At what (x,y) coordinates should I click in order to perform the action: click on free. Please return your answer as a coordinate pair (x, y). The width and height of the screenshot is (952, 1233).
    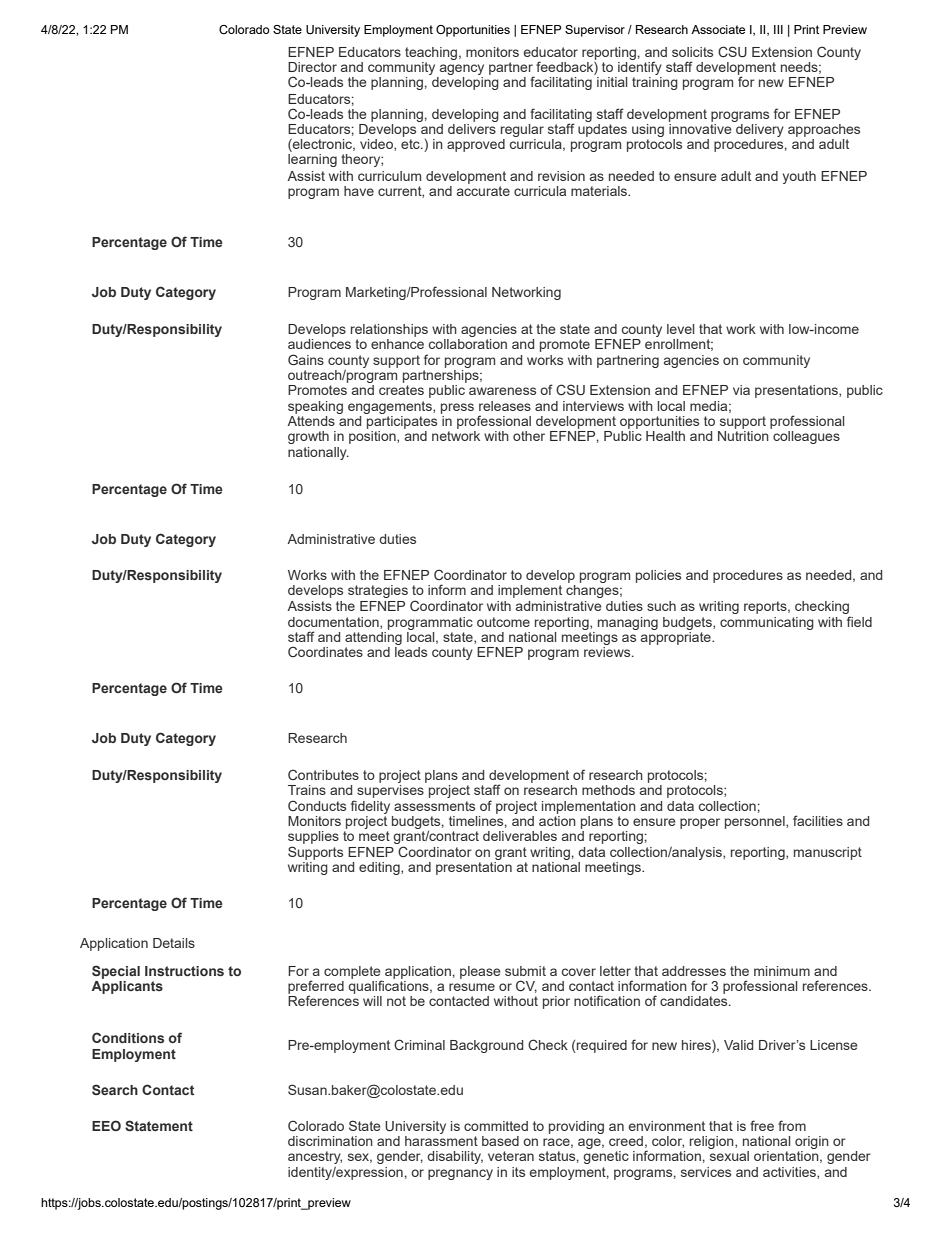
    Looking at the image, I should click on (762, 1125).
